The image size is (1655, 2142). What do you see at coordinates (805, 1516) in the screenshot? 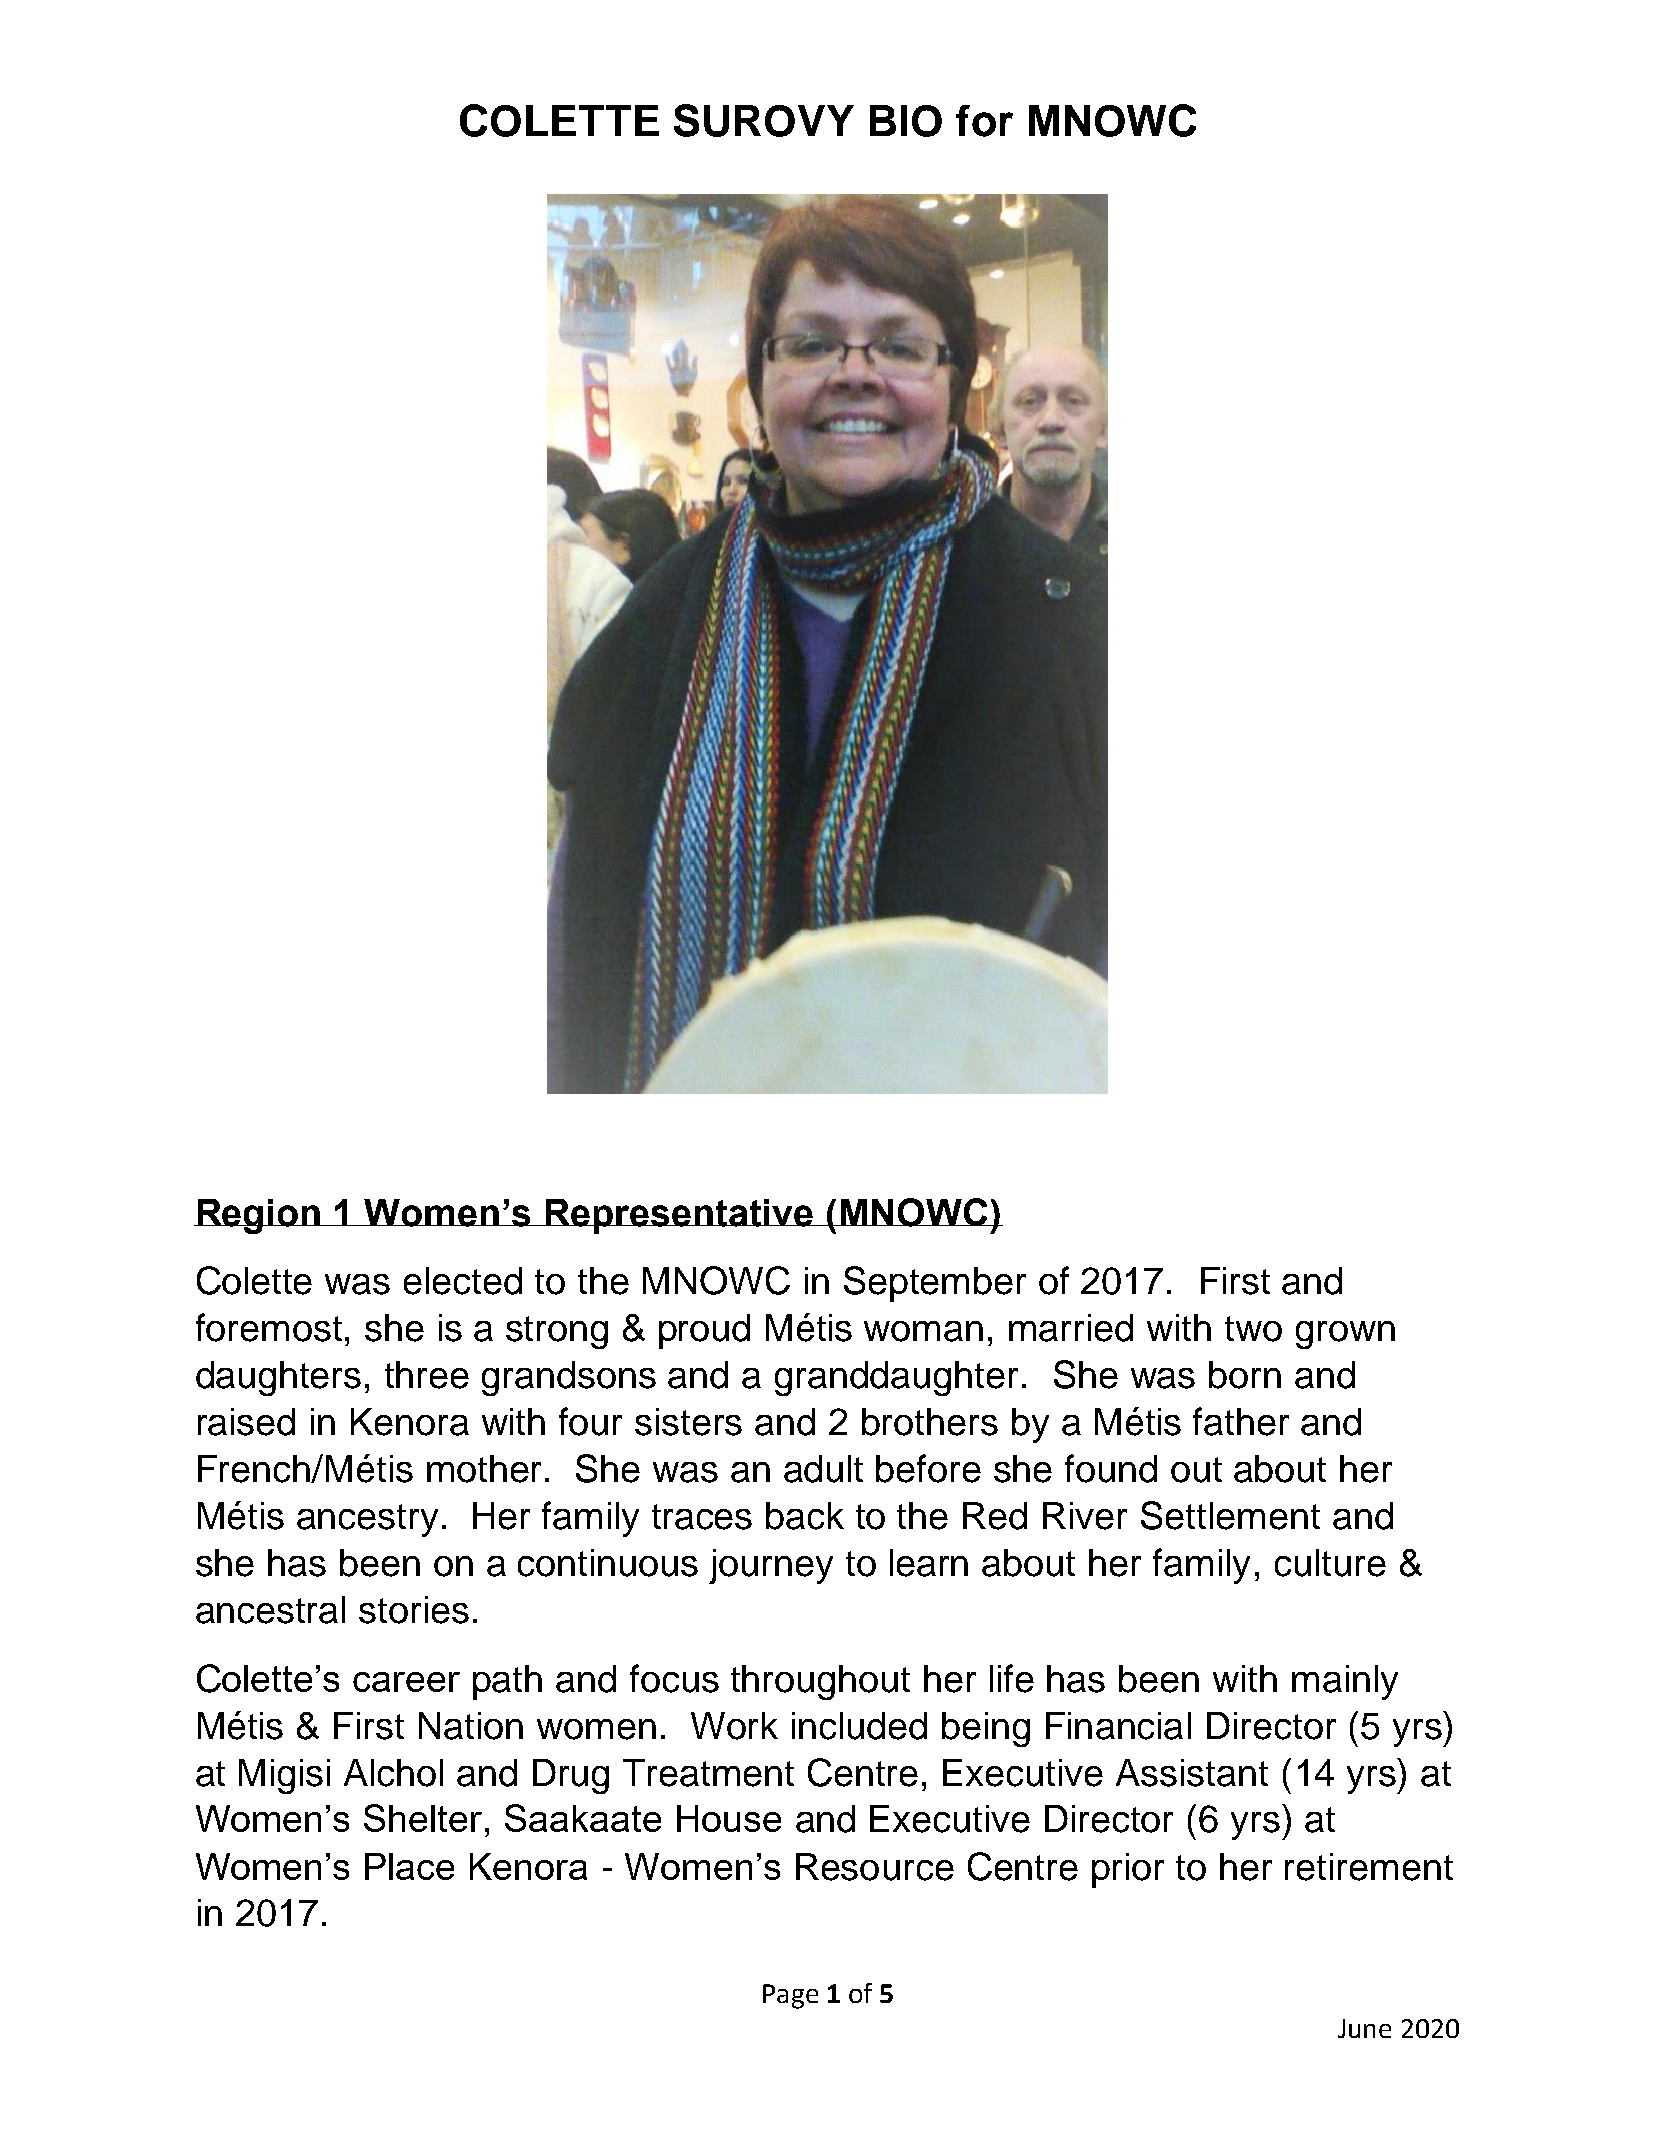
I see `back` at bounding box center [805, 1516].
